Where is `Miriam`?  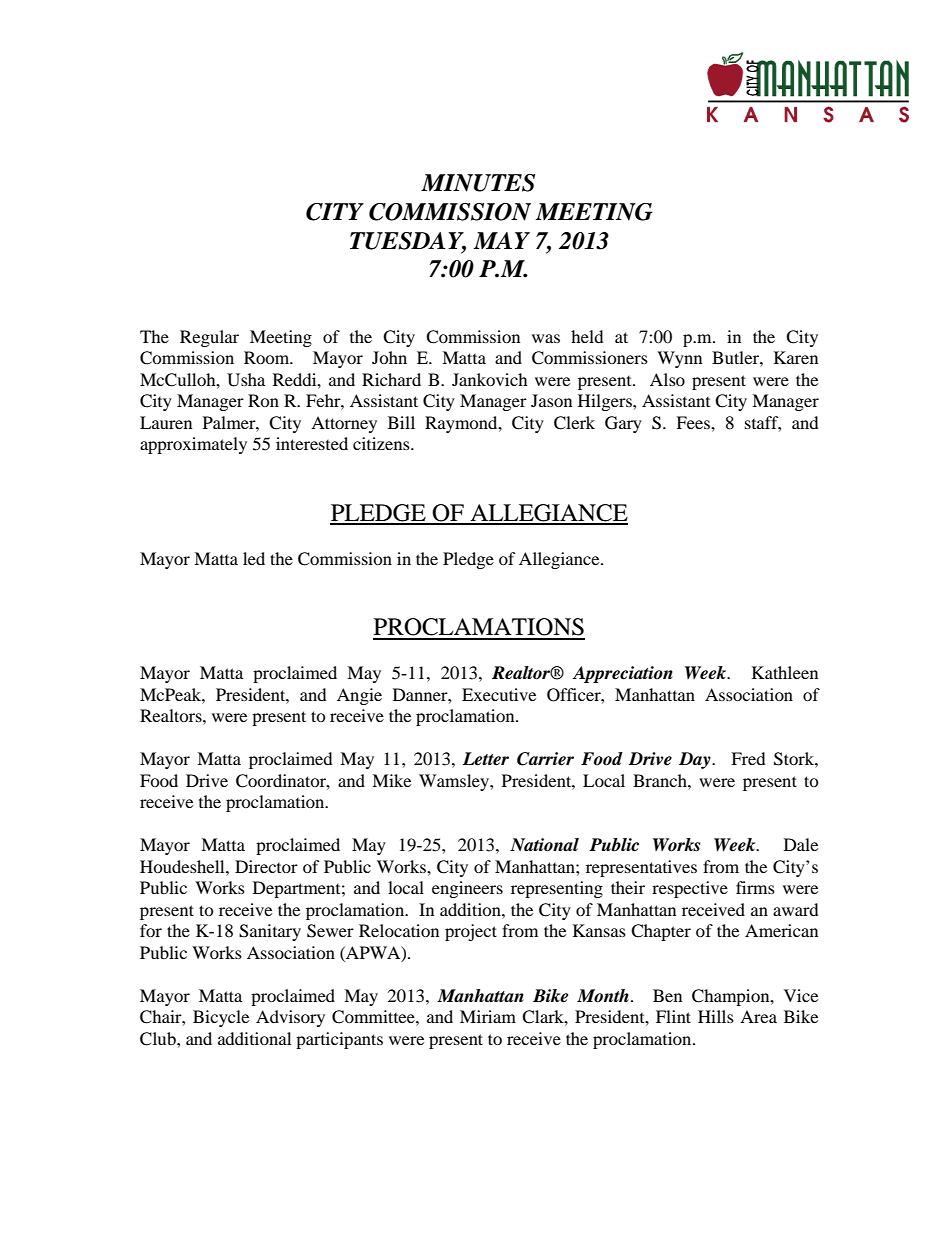
Miriam is located at coordinates (488, 1016).
